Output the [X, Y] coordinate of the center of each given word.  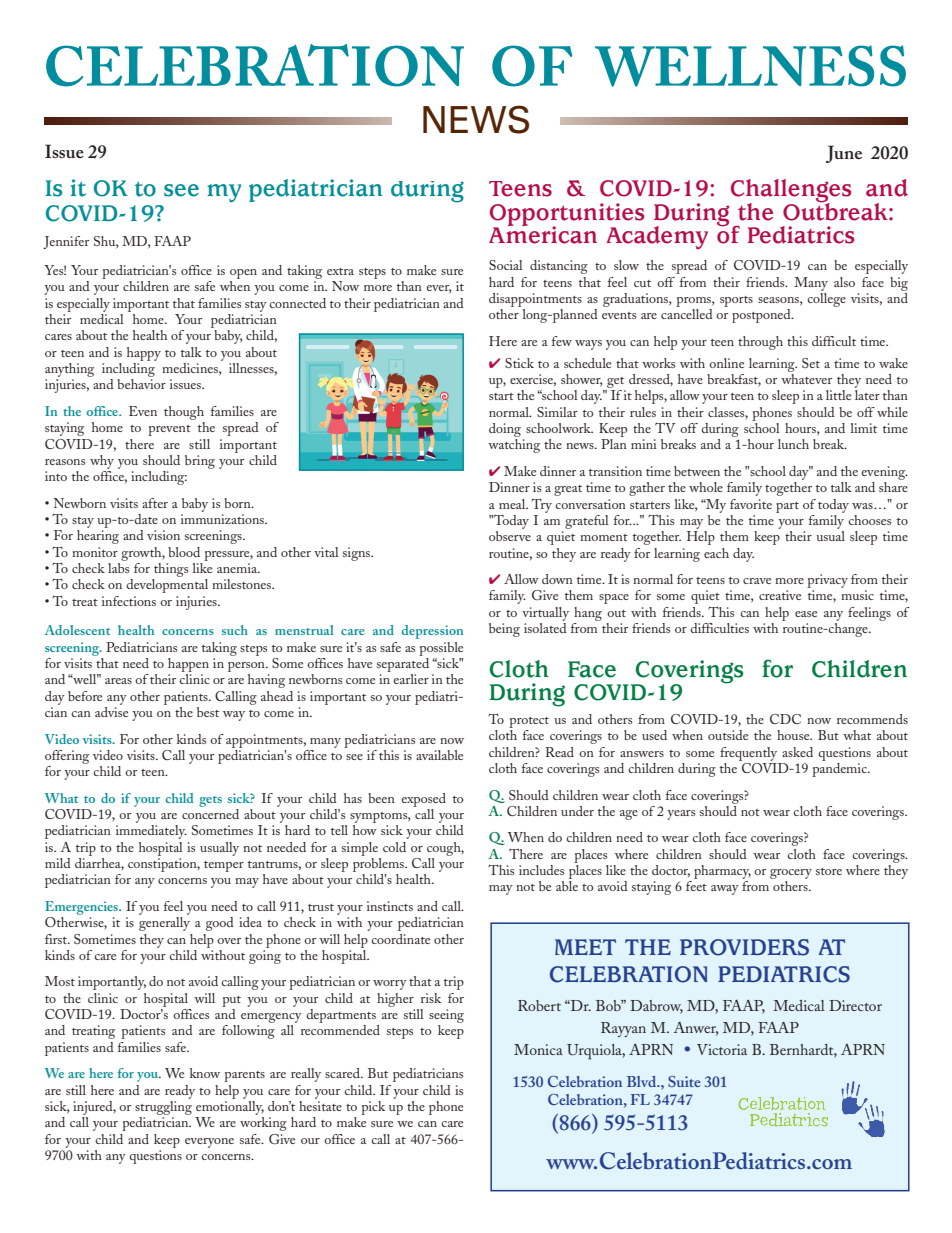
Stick [519, 363]
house [794, 735]
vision [163, 535]
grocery [791, 874]
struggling [163, 1106]
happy [144, 354]
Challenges [791, 192]
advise [111, 712]
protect [529, 722]
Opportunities [567, 215]
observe [510, 536]
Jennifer [66, 242]
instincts [390, 906]
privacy [827, 581]
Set [811, 363]
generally [164, 924]
